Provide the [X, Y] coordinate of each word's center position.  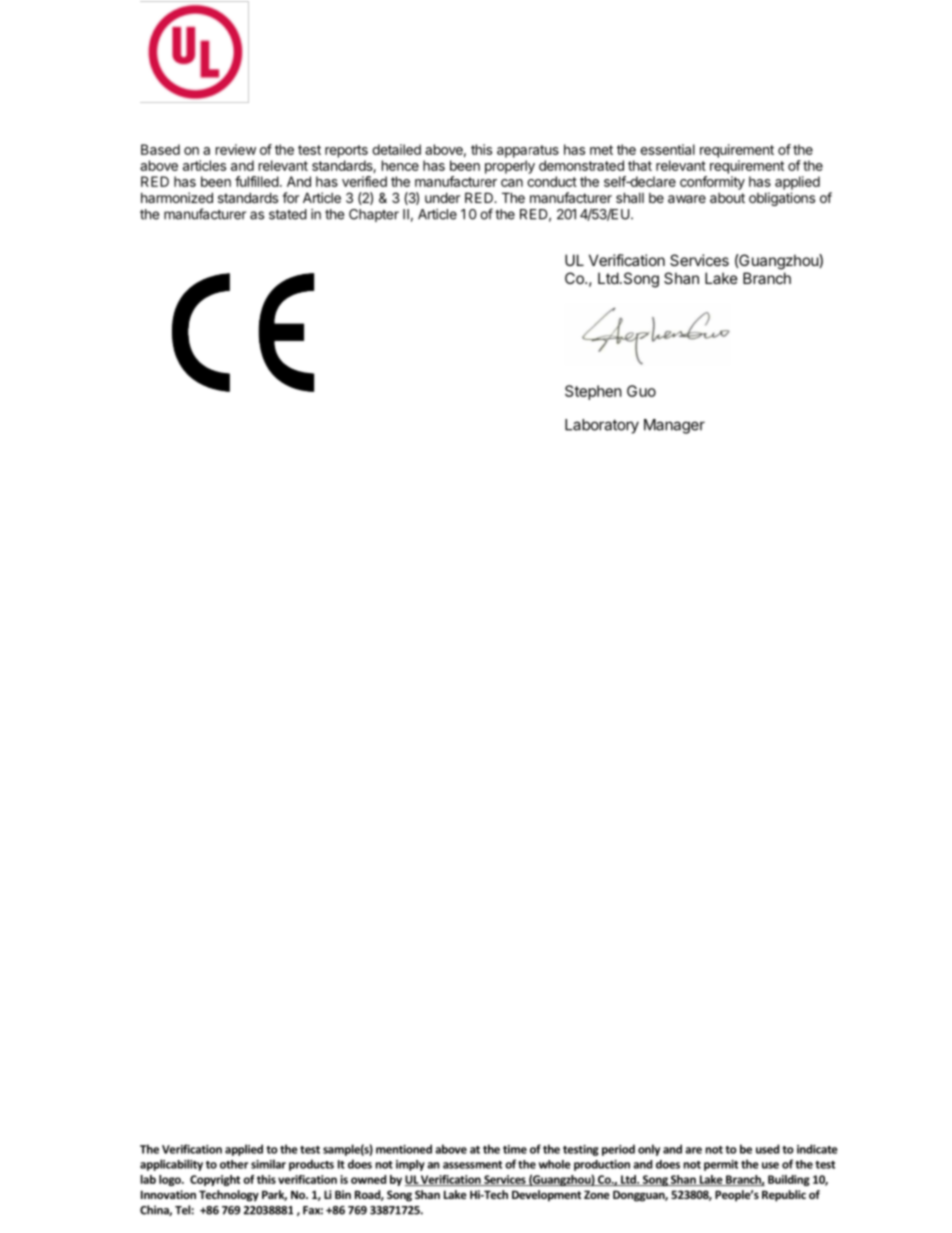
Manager [674, 426]
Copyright [215, 1180]
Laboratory [602, 426]
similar [268, 1164]
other [234, 1164]
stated [288, 214]
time [515, 1149]
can [512, 183]
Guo [641, 391]
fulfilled [257, 181]
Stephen [593, 392]
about [727, 198]
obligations [782, 199]
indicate [817, 1149]
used [767, 1149]
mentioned [404, 1149]
